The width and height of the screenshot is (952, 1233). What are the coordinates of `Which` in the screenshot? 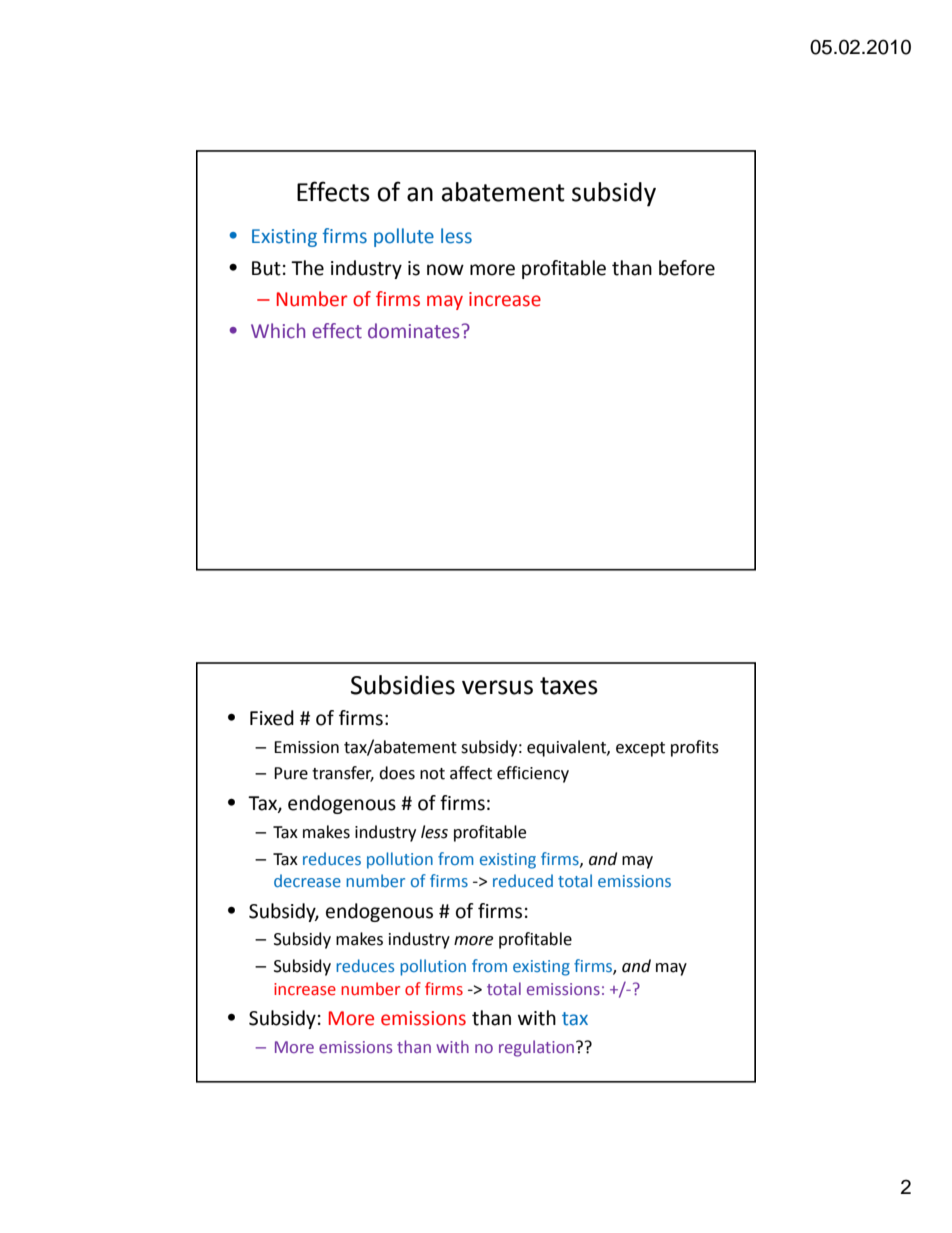 It's located at (278, 331).
